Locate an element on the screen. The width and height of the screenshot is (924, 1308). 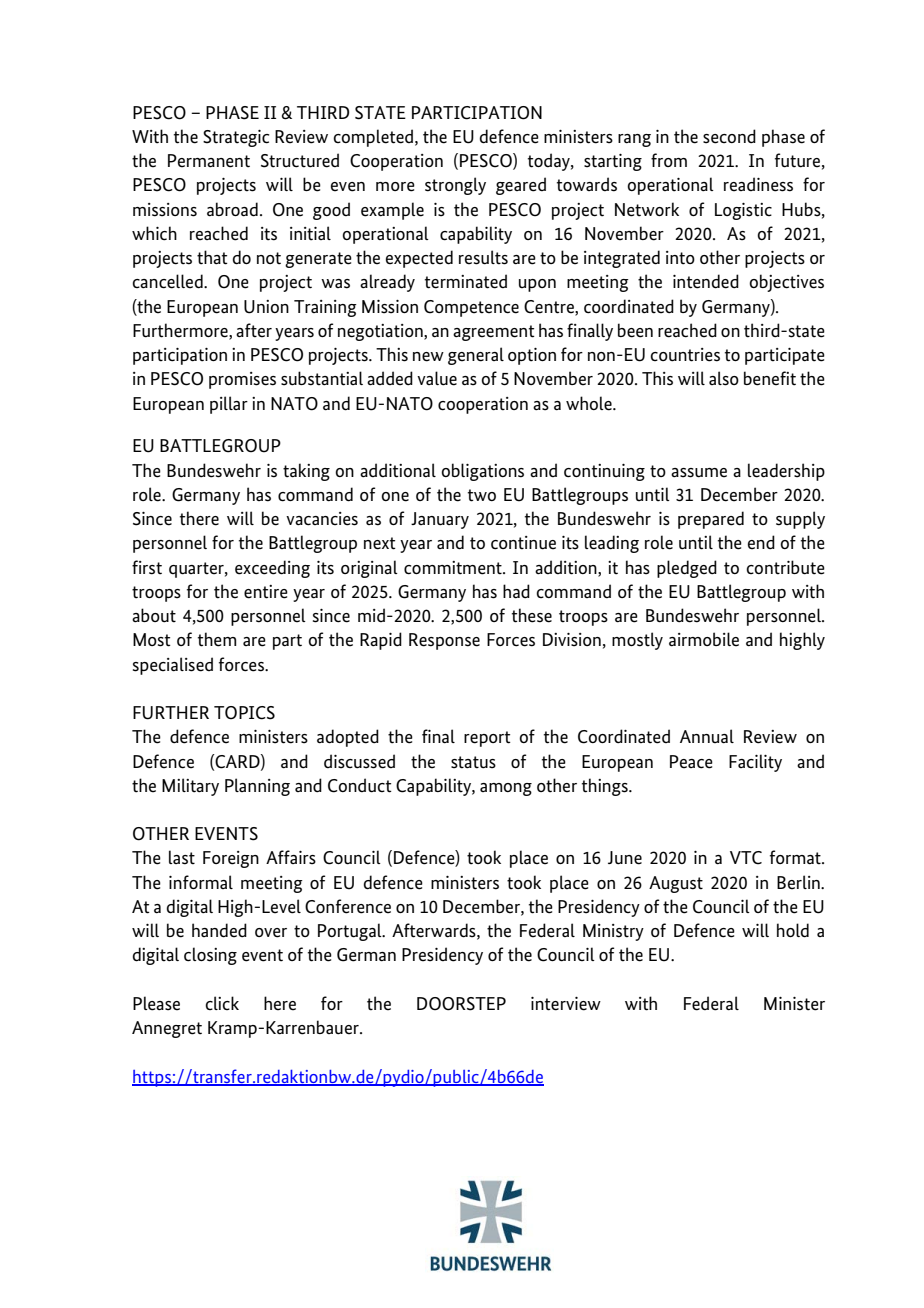
commitment is located at coordinates (454, 568).
